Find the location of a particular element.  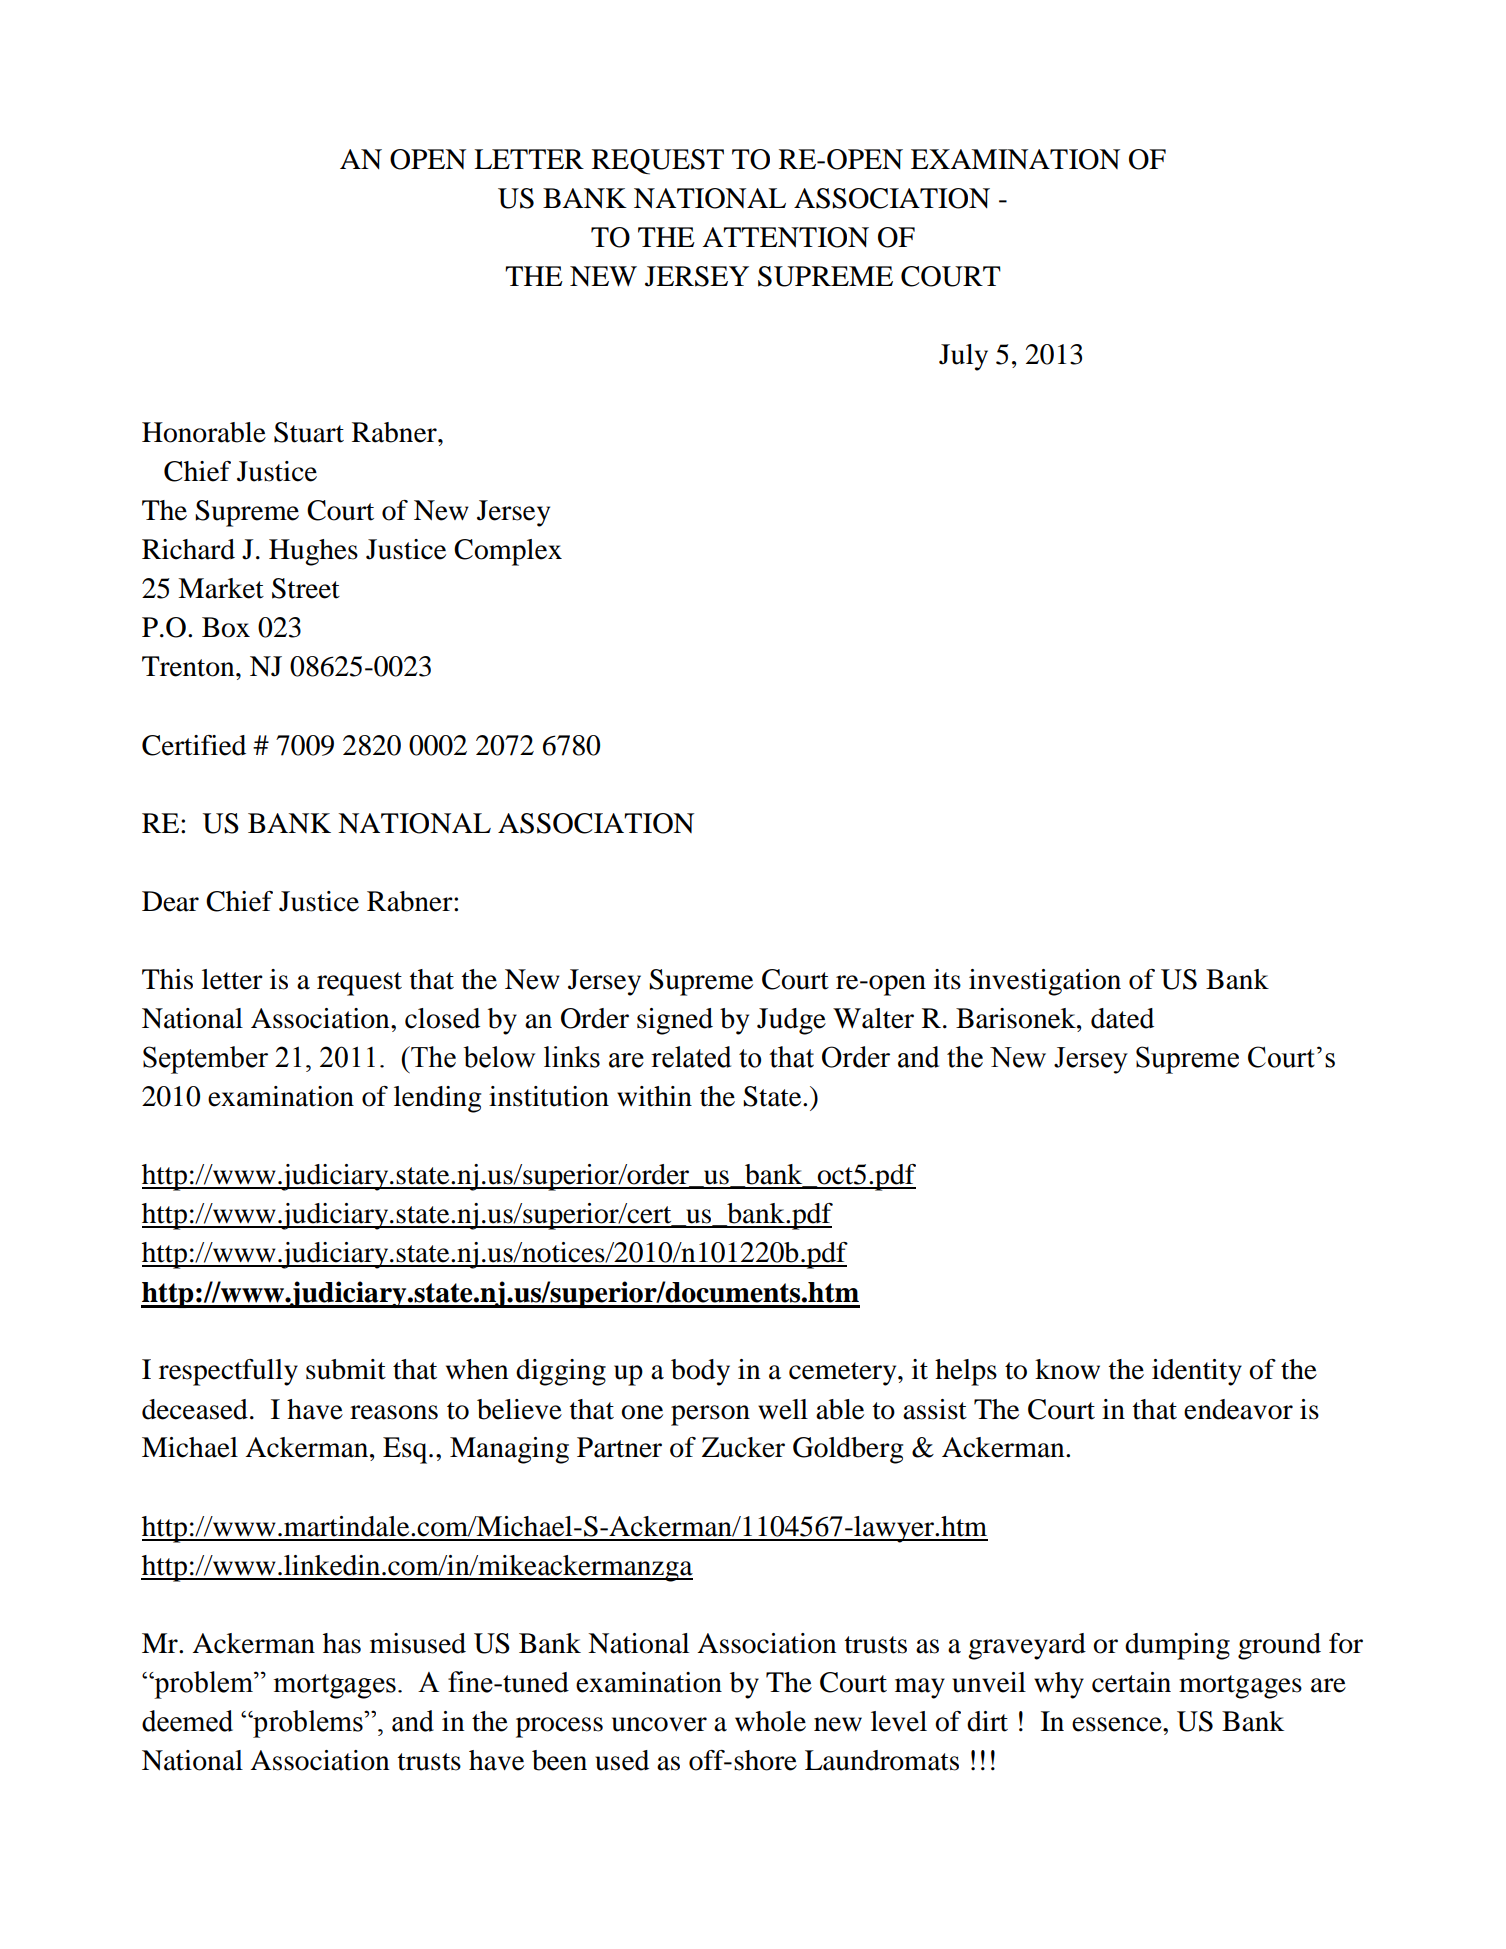

Stuart is located at coordinates (309, 432).
